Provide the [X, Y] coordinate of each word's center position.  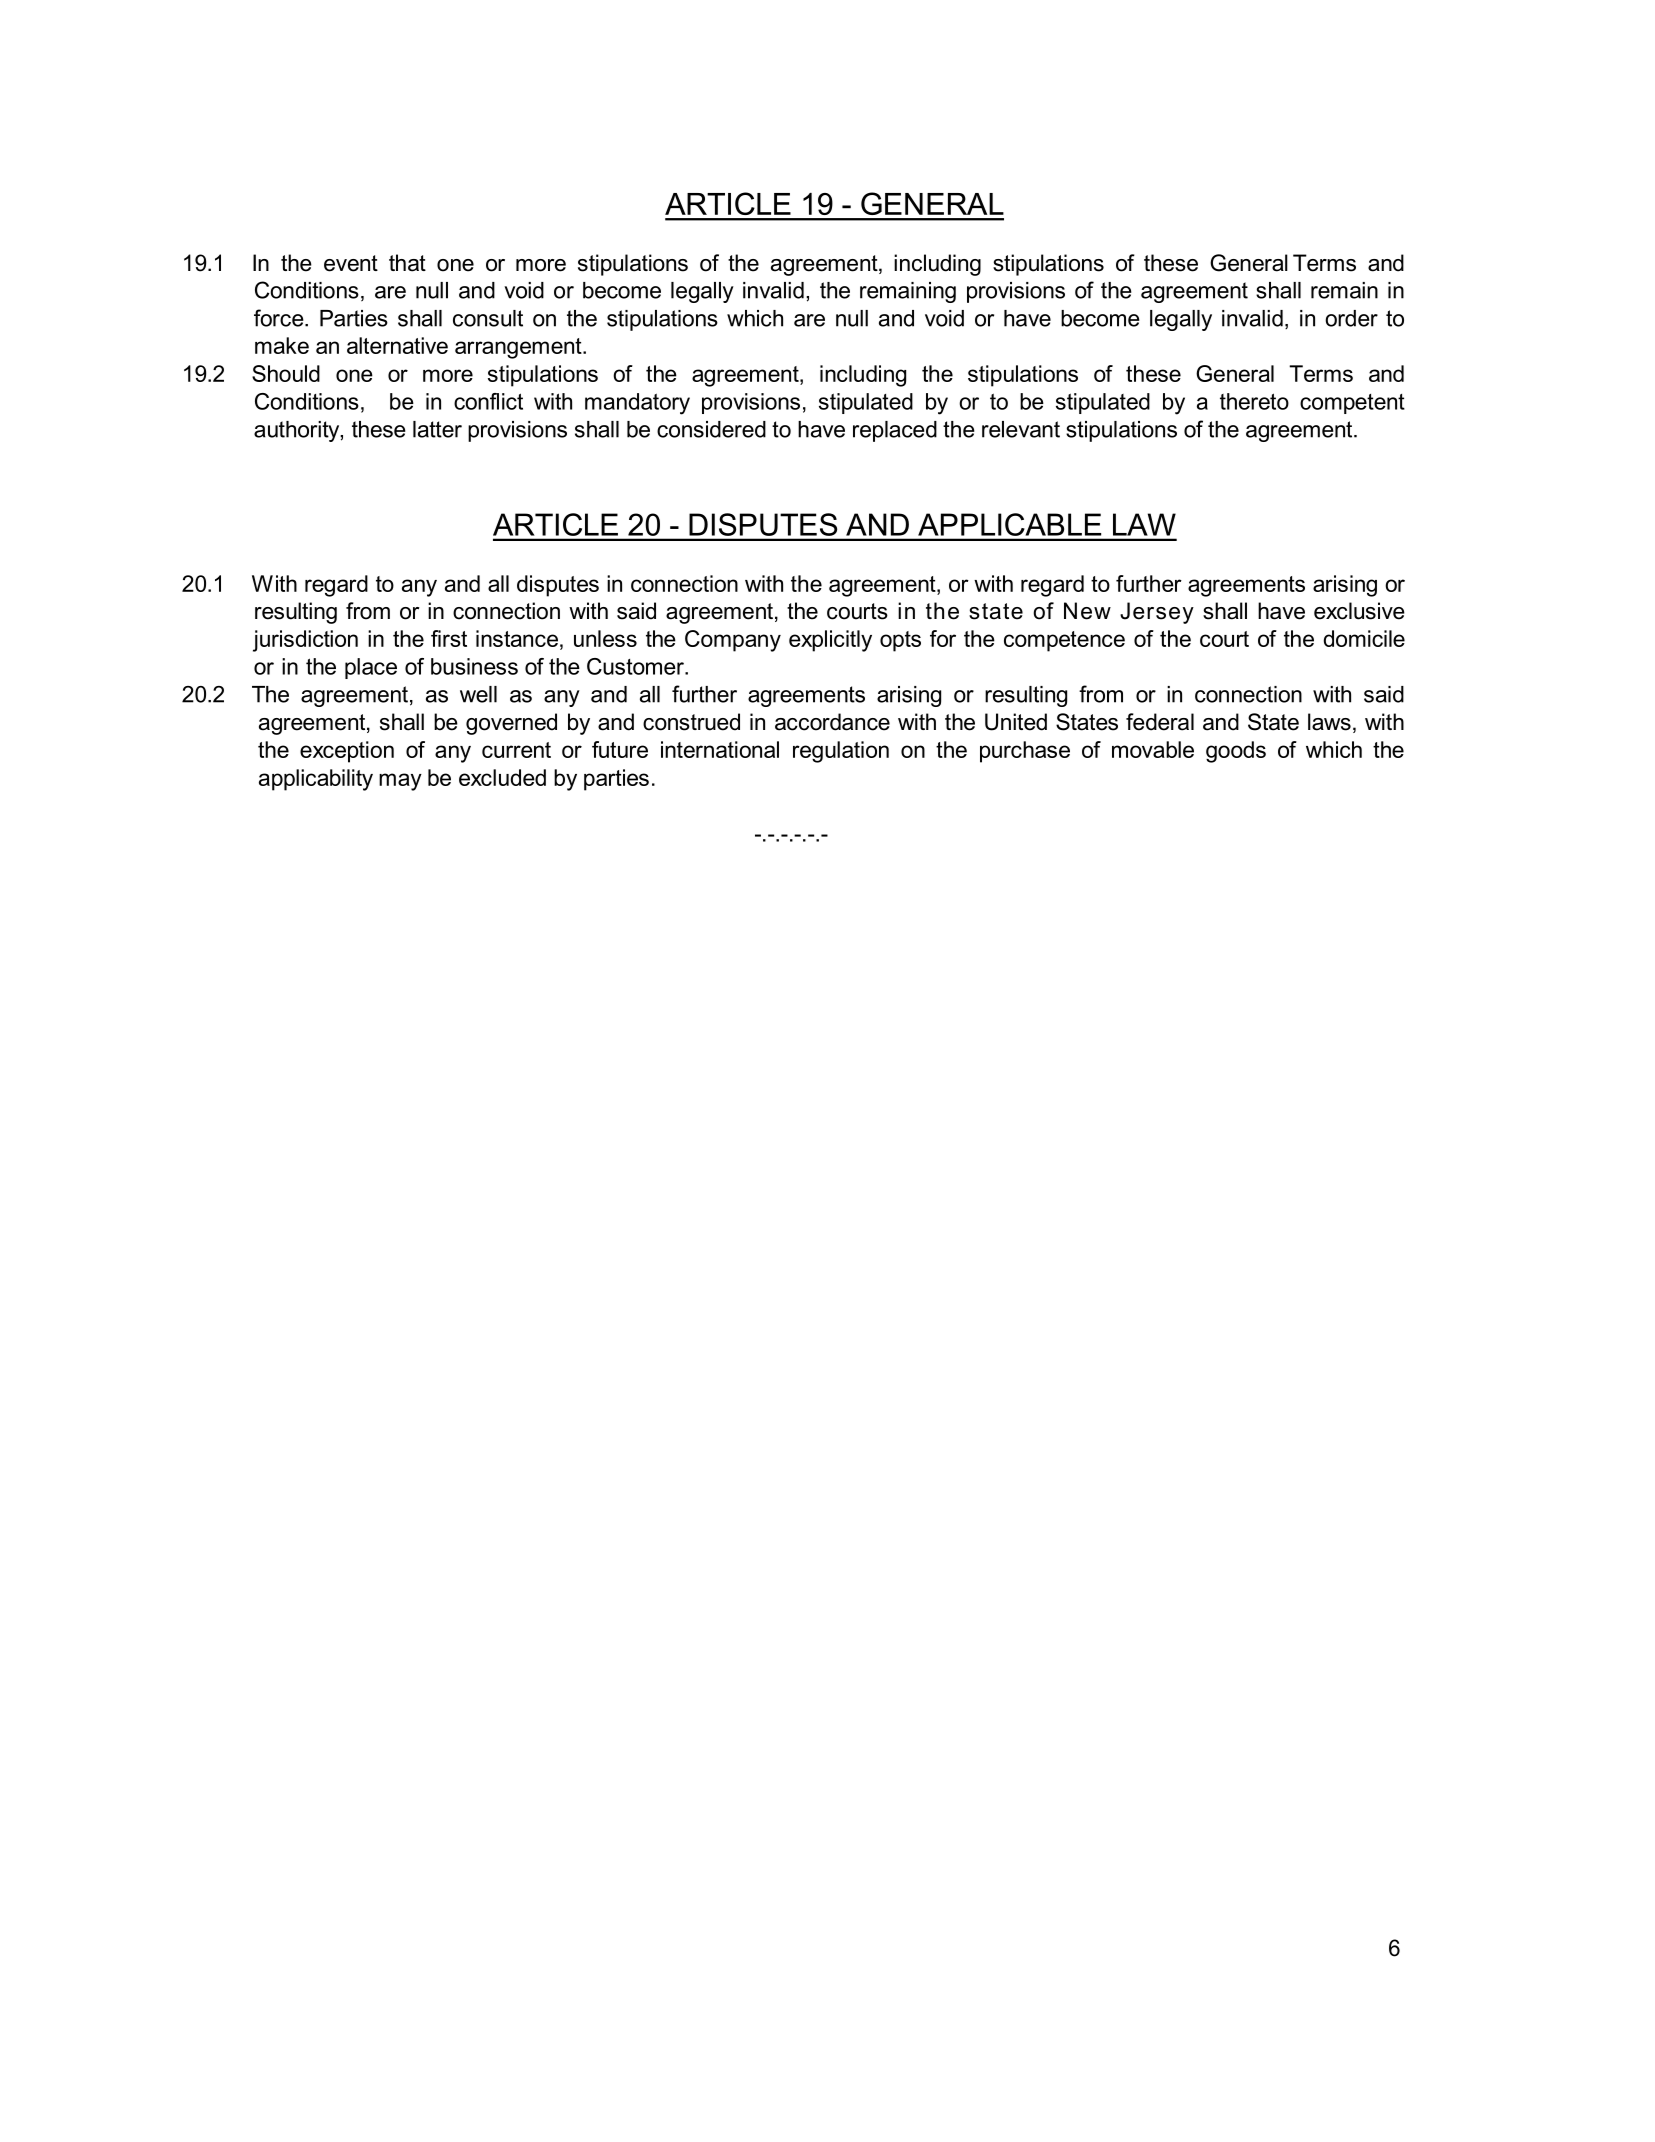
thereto [1254, 401]
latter [437, 429]
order [1351, 318]
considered [711, 429]
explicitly [830, 641]
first [449, 638]
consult [488, 318]
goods [1236, 752]
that [407, 263]
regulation [841, 752]
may [400, 782]
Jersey [1157, 613]
